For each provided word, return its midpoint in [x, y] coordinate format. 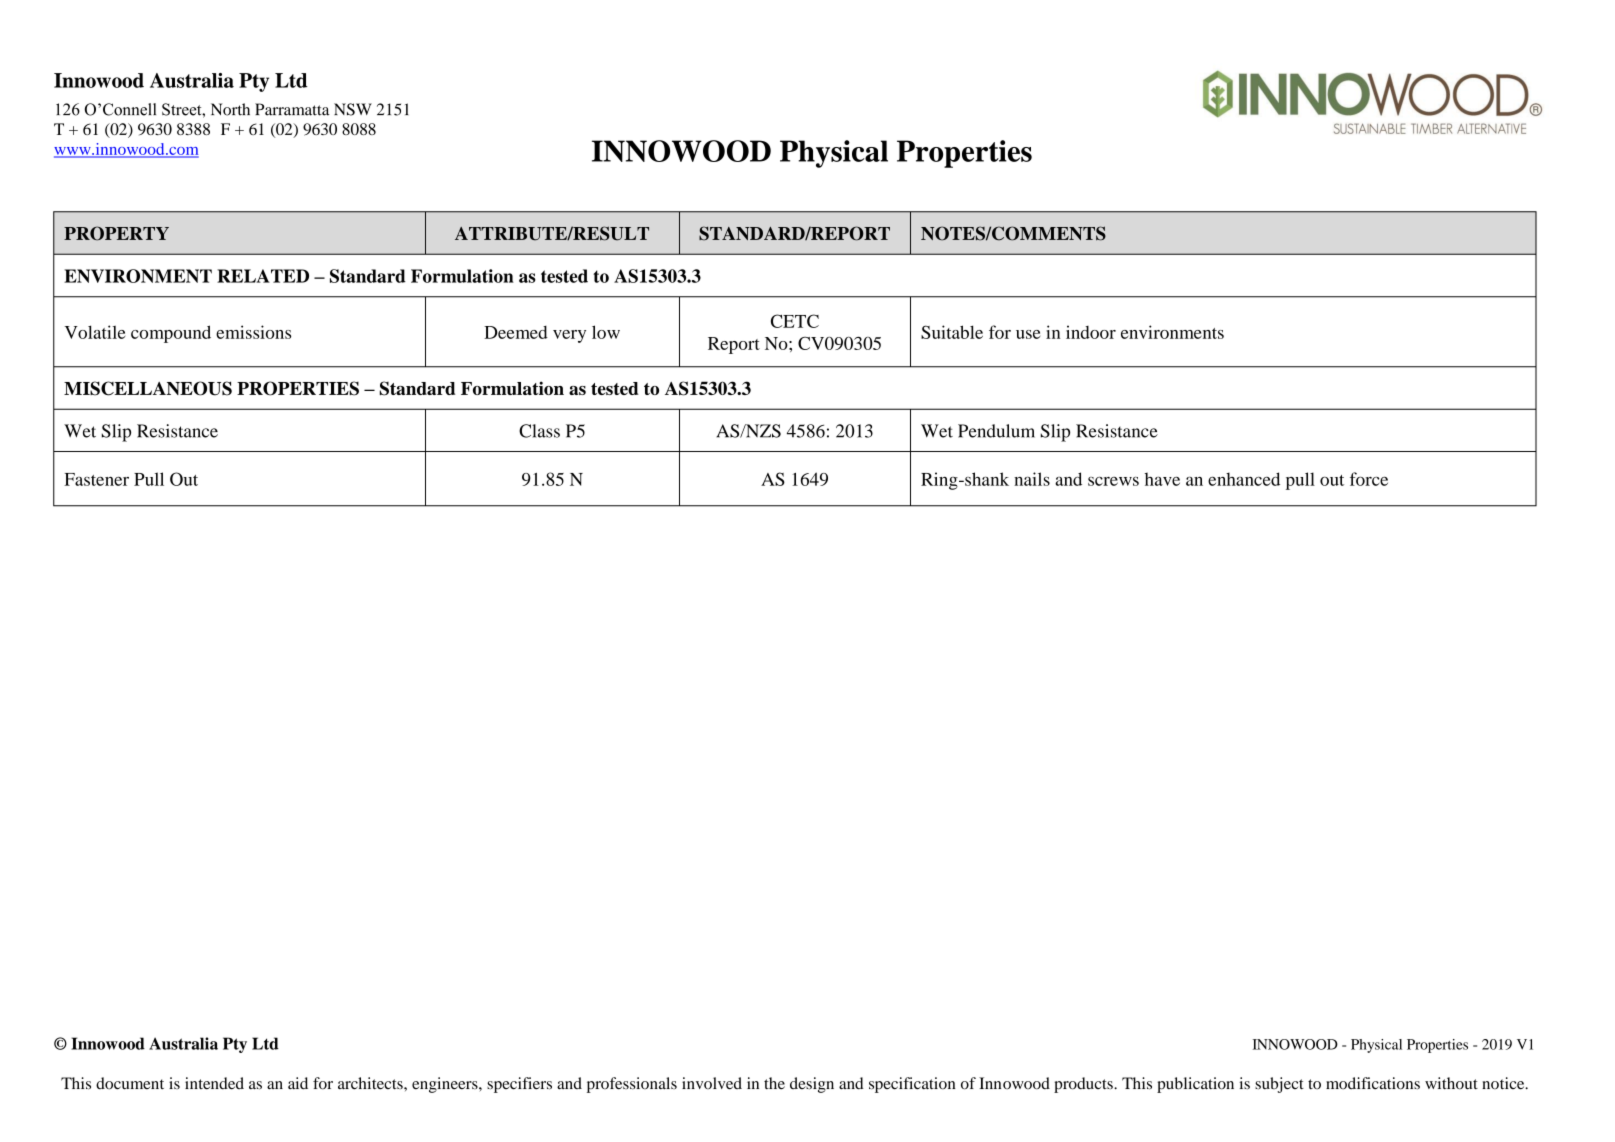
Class [539, 431]
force [1369, 479]
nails [1032, 479]
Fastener [96, 479]
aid [298, 1083]
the [774, 1083]
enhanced [1244, 479]
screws [1113, 481]
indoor [1091, 332]
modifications [1373, 1083]
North [230, 109]
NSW [353, 109]
